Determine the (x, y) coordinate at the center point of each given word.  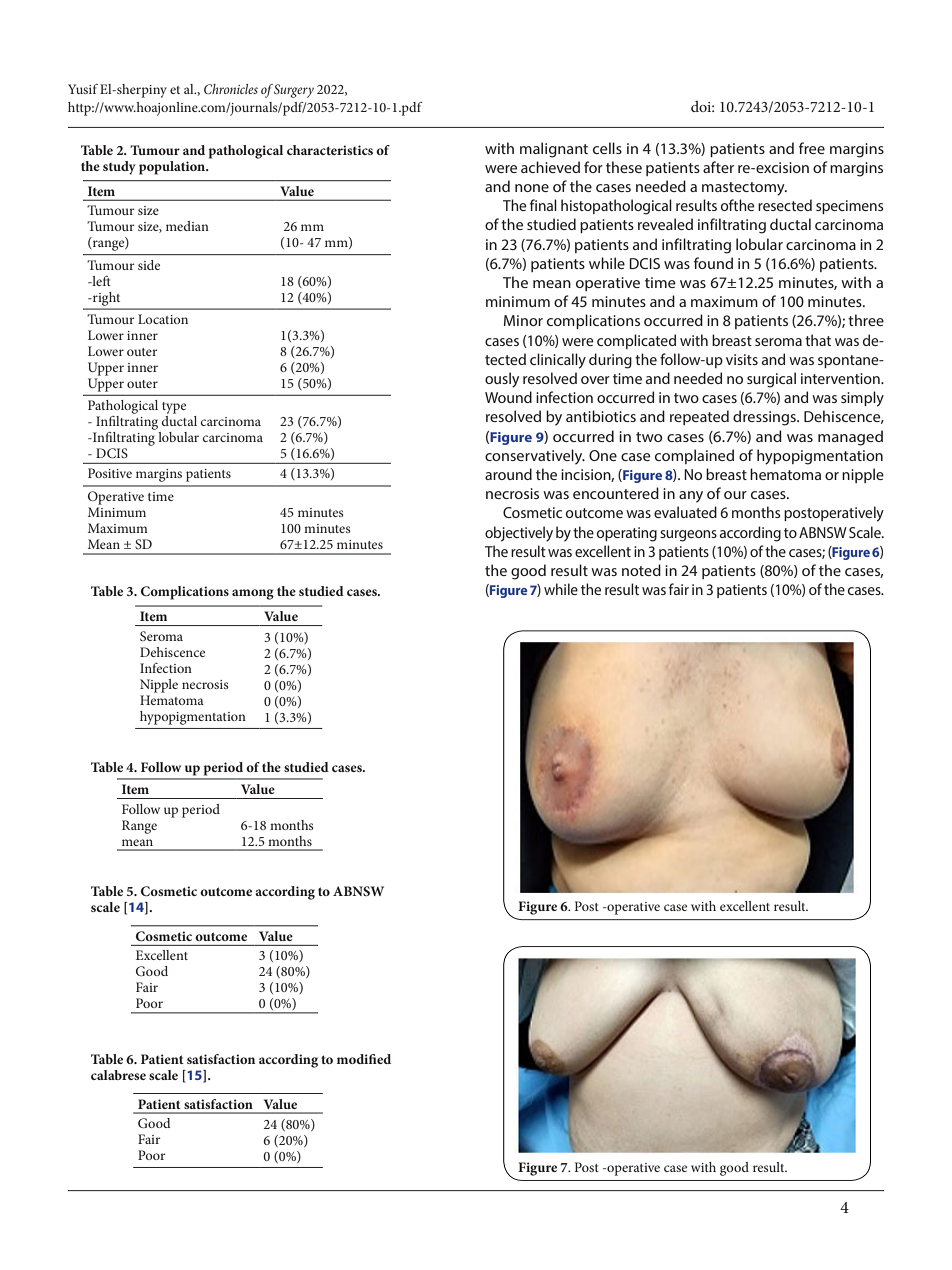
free (812, 148)
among (253, 594)
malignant (554, 150)
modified (364, 1059)
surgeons (688, 536)
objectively (519, 534)
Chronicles (231, 89)
